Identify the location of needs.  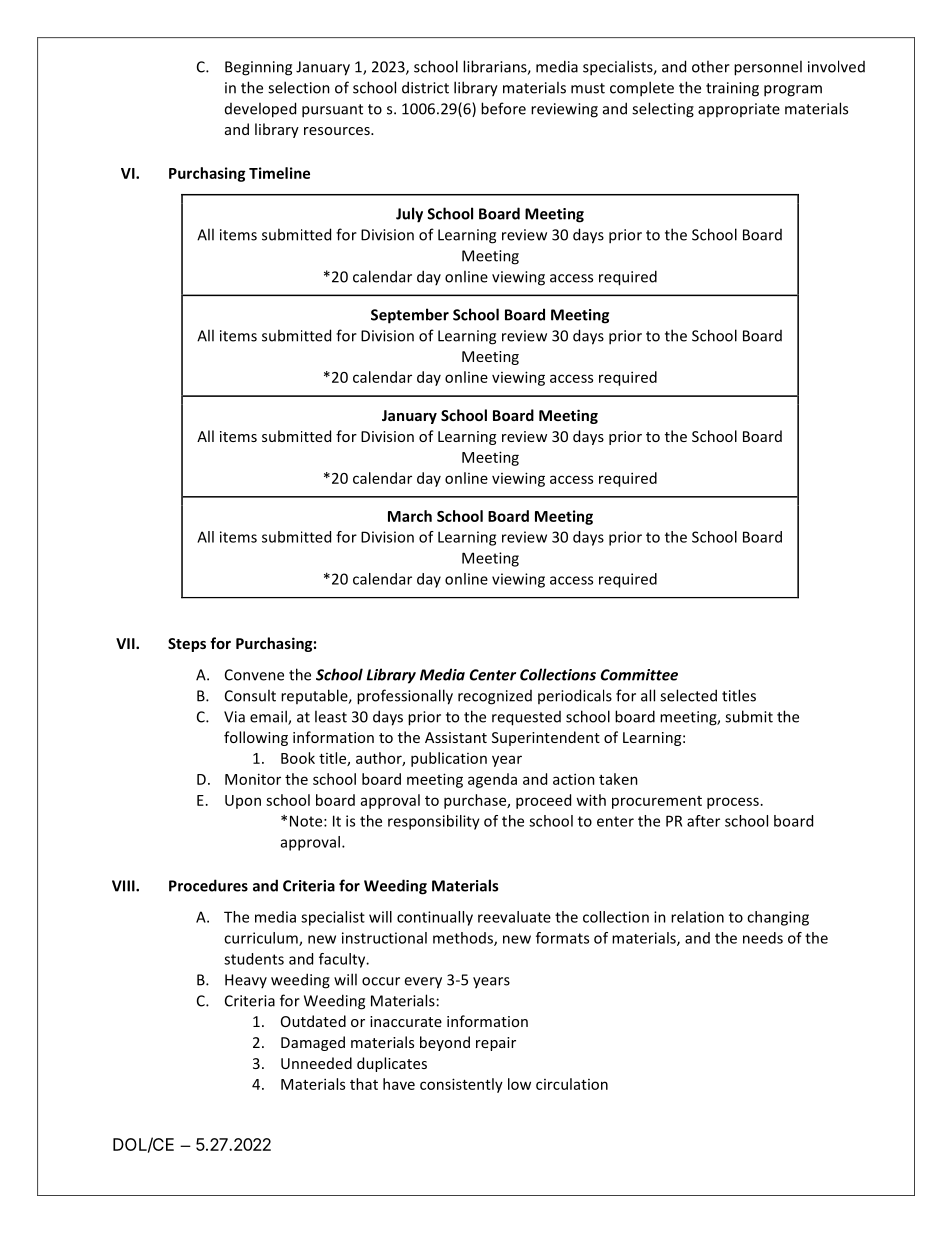
(763, 938).
